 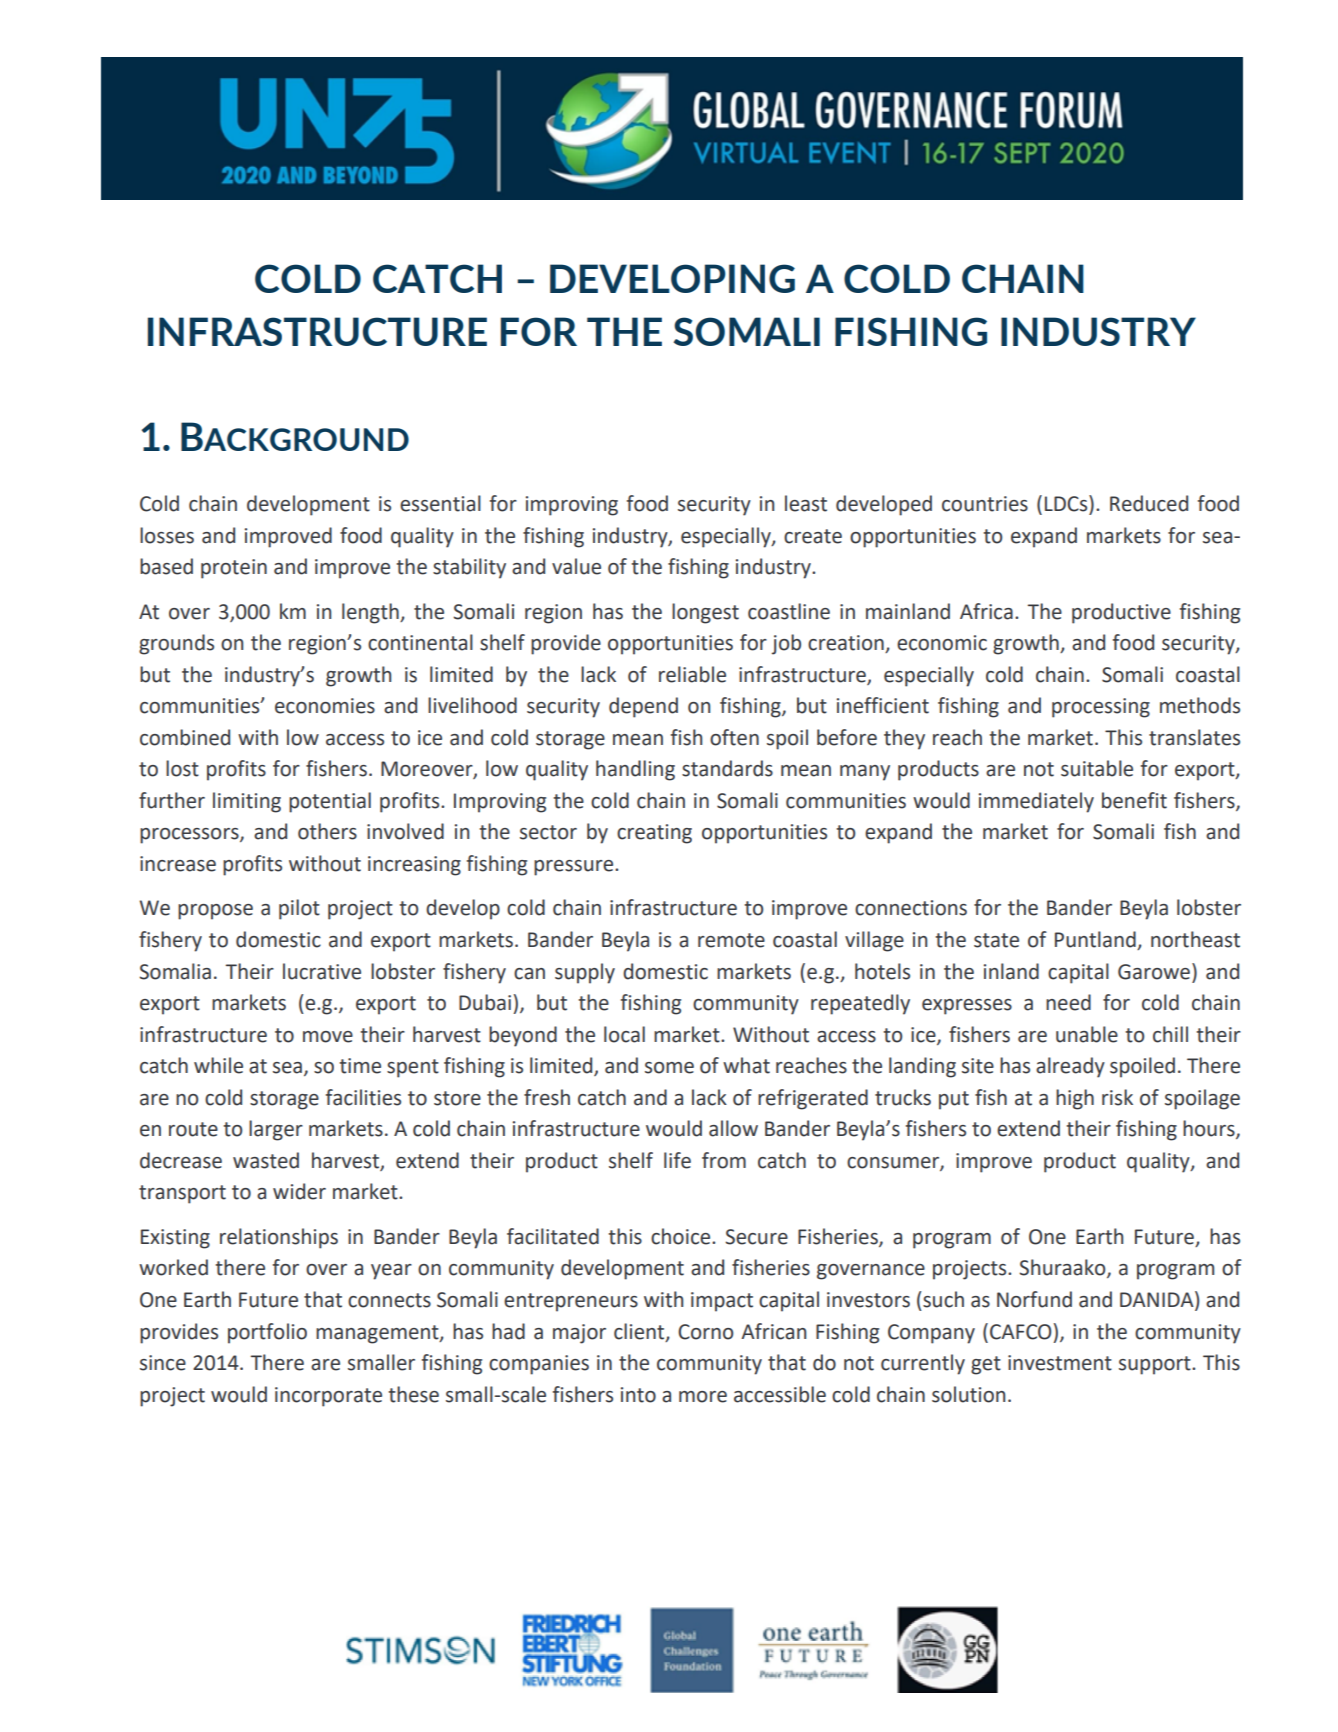 I want to click on lucrative, so click(x=322, y=971).
